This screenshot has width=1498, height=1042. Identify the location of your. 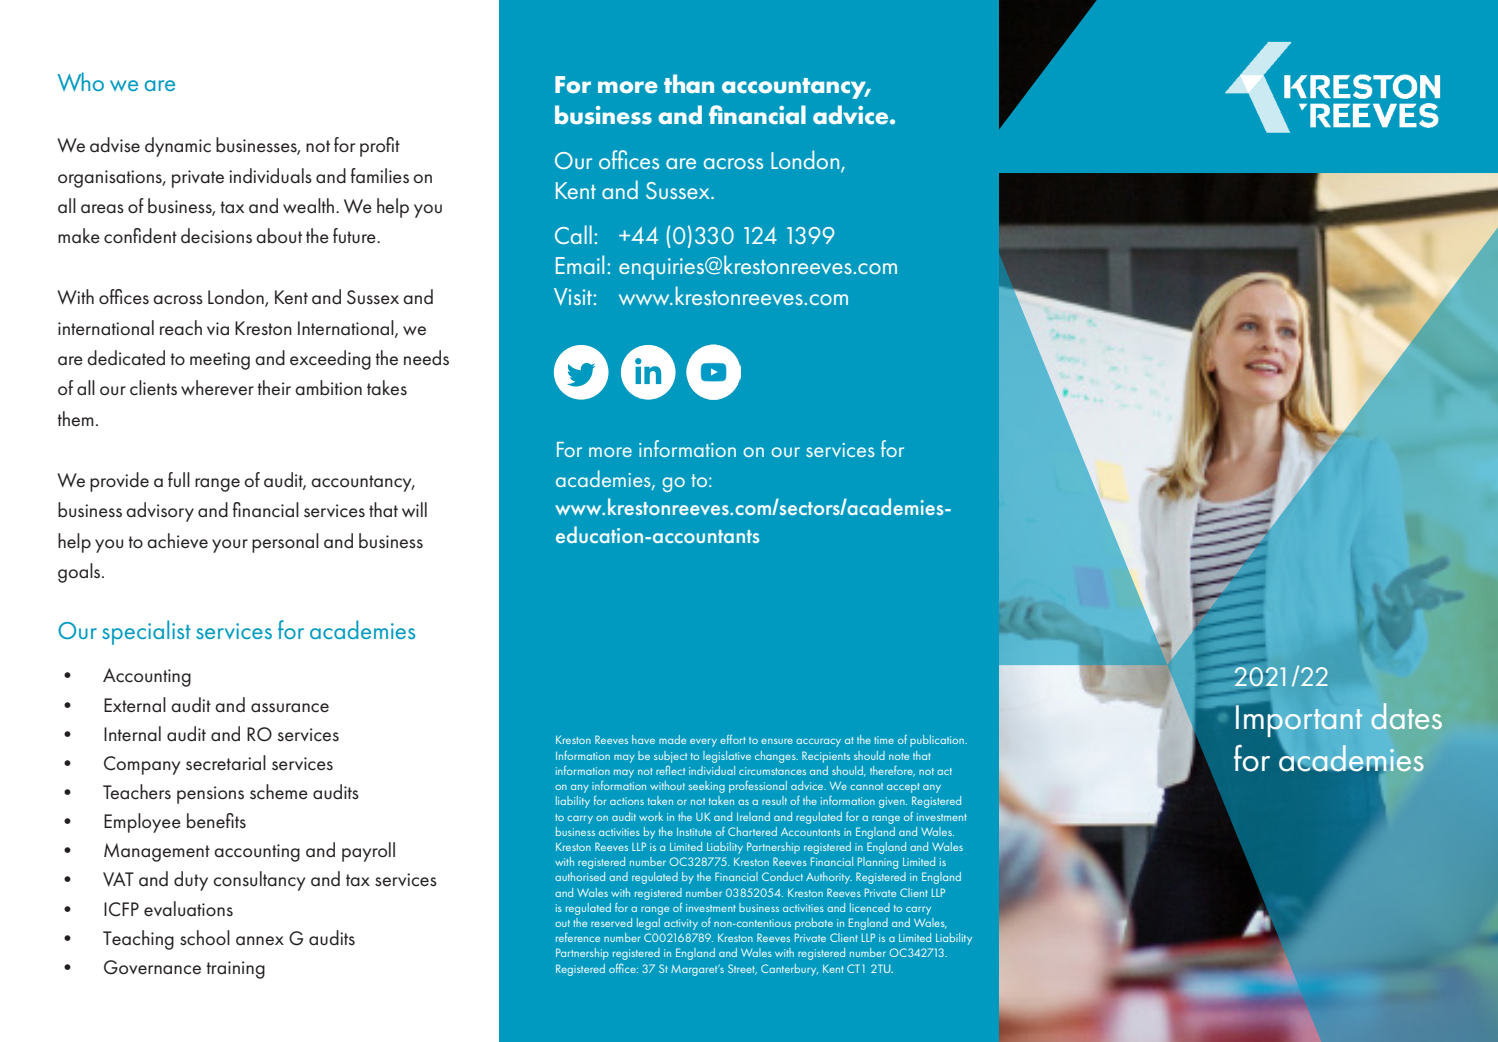
(230, 546).
